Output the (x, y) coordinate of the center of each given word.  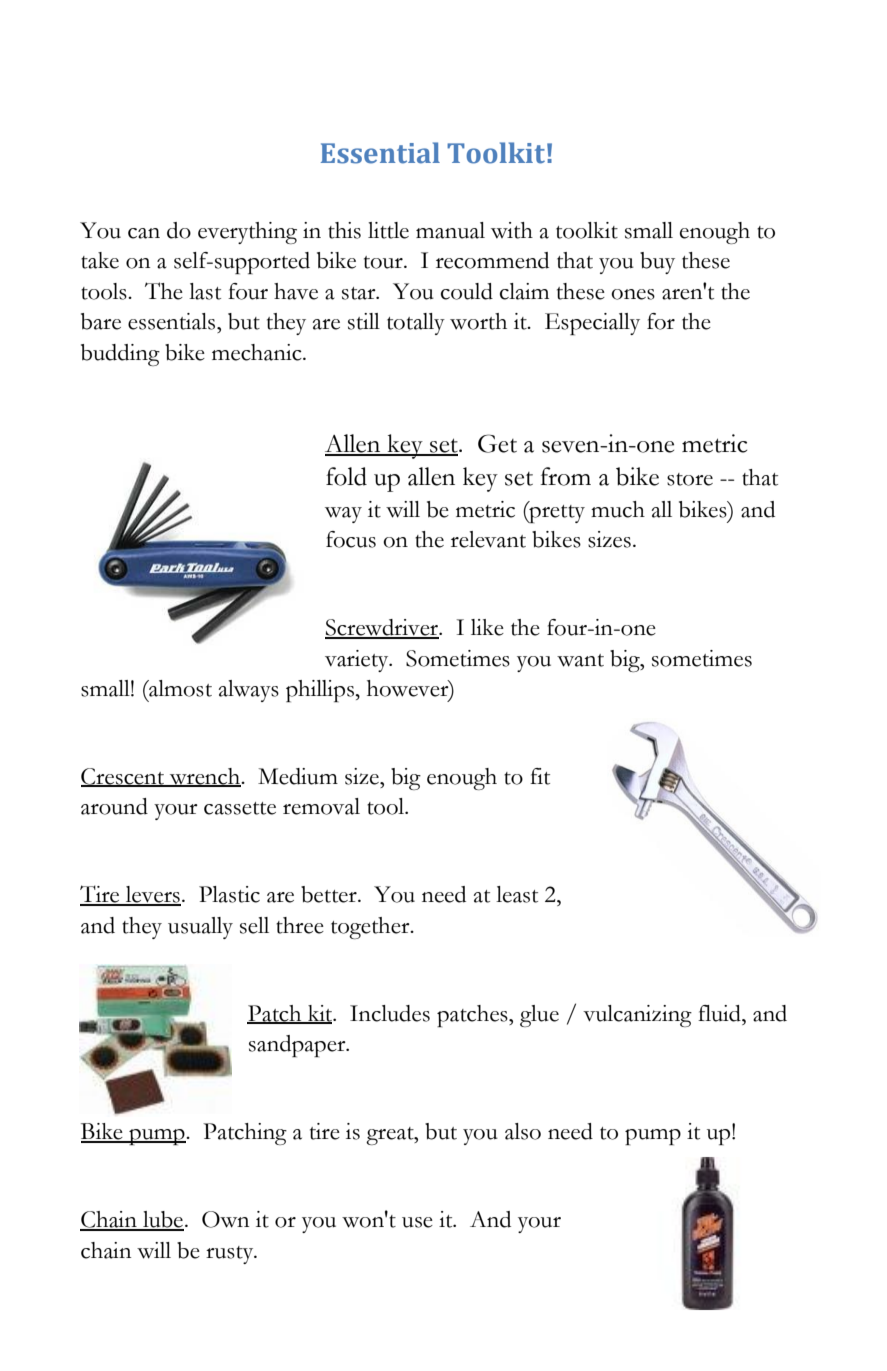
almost (179, 688)
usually (200, 928)
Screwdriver (383, 628)
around (114, 806)
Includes (390, 1013)
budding (120, 355)
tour (384, 262)
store (690, 479)
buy (657, 263)
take (100, 260)
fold (346, 476)
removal (321, 806)
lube (162, 1220)
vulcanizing (637, 1016)
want (580, 660)
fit (540, 776)
